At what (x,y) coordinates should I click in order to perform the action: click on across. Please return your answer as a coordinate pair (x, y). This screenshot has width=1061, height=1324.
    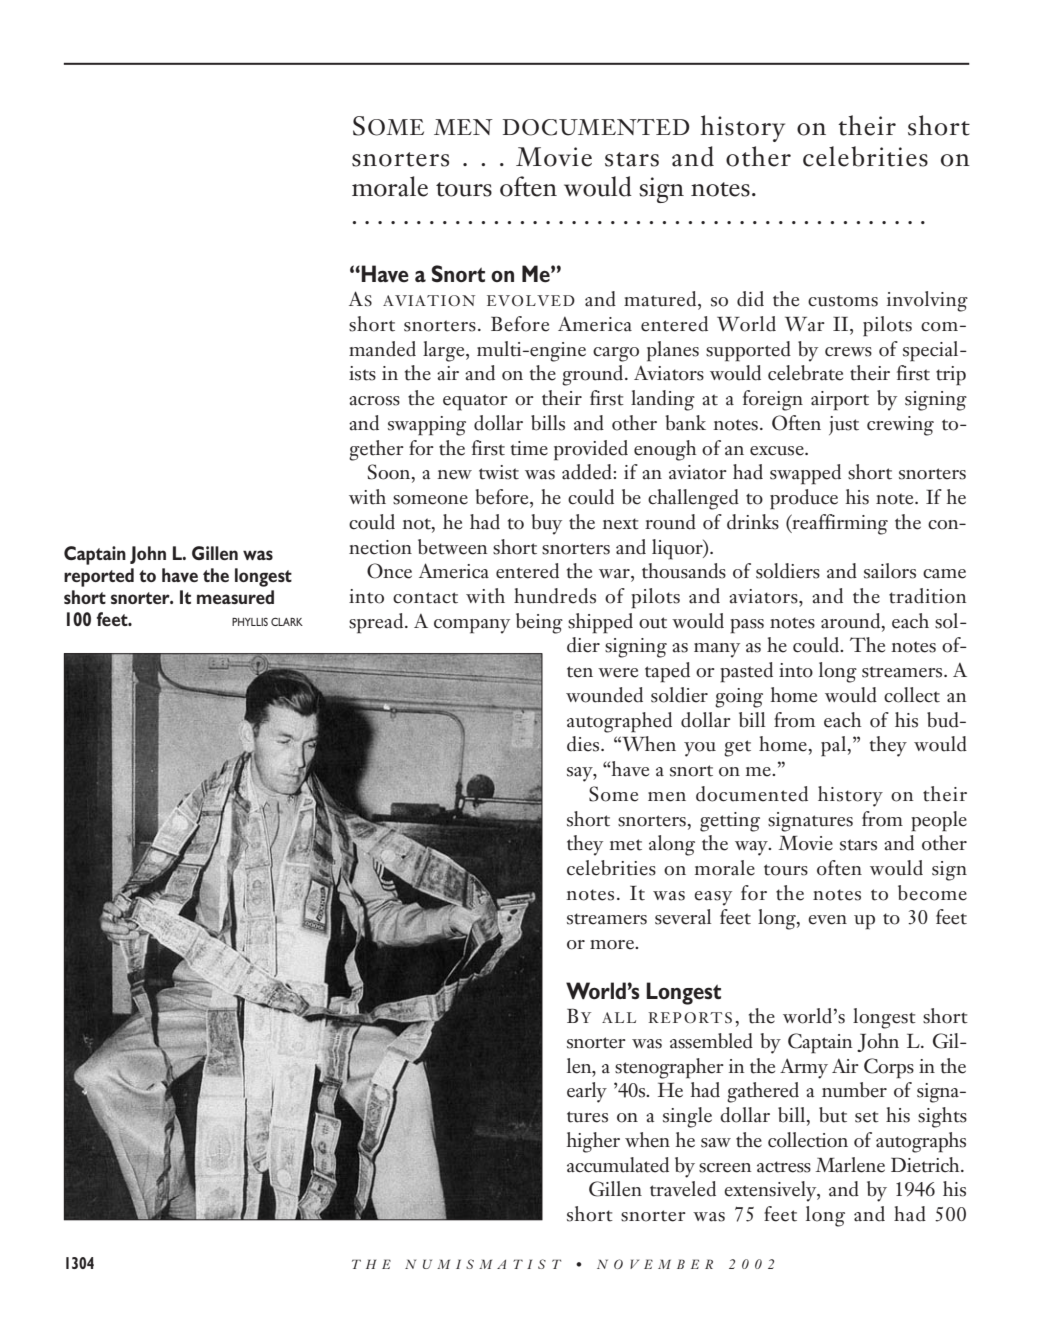
    Looking at the image, I should click on (374, 401).
